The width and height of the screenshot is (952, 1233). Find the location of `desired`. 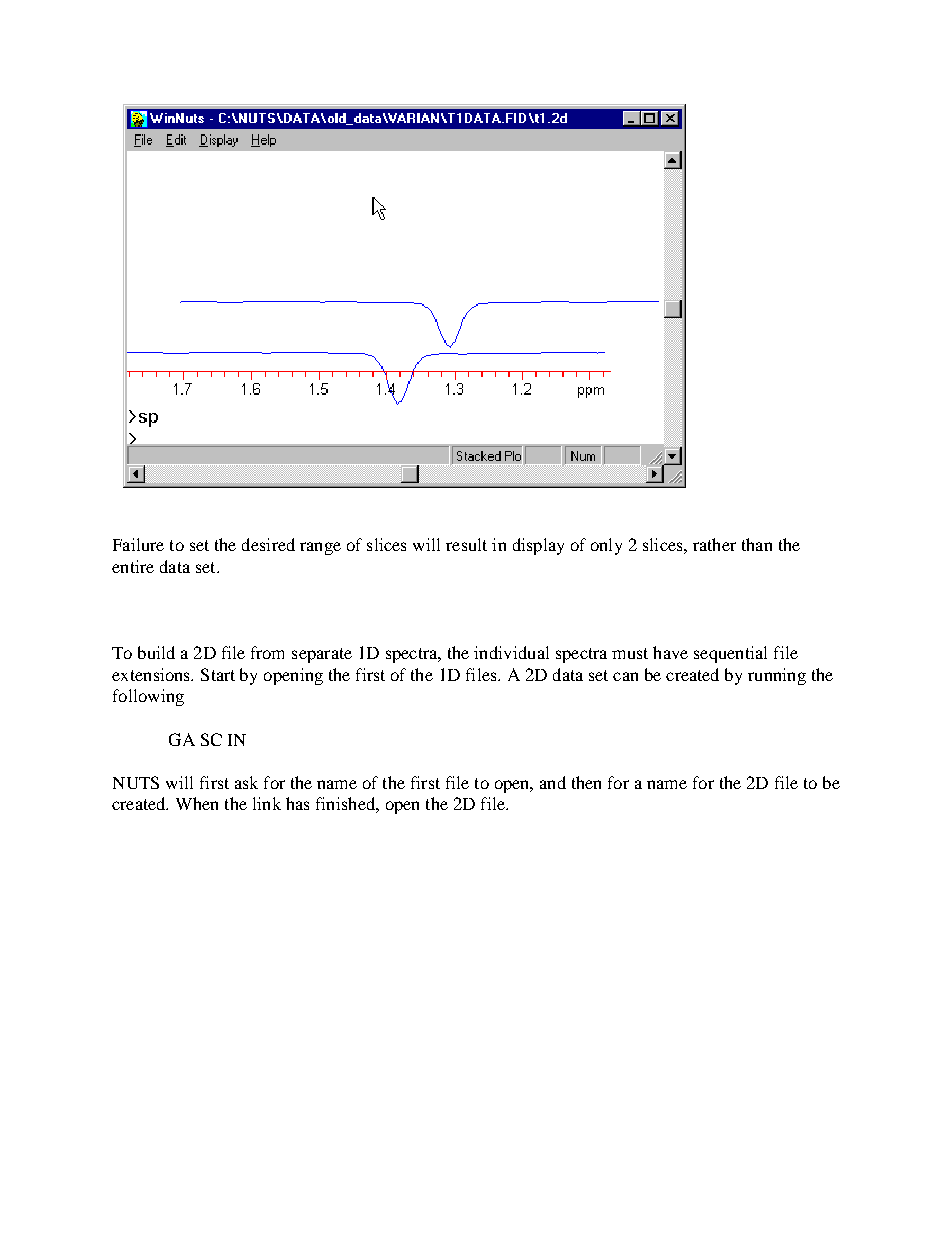

desired is located at coordinates (268, 544).
